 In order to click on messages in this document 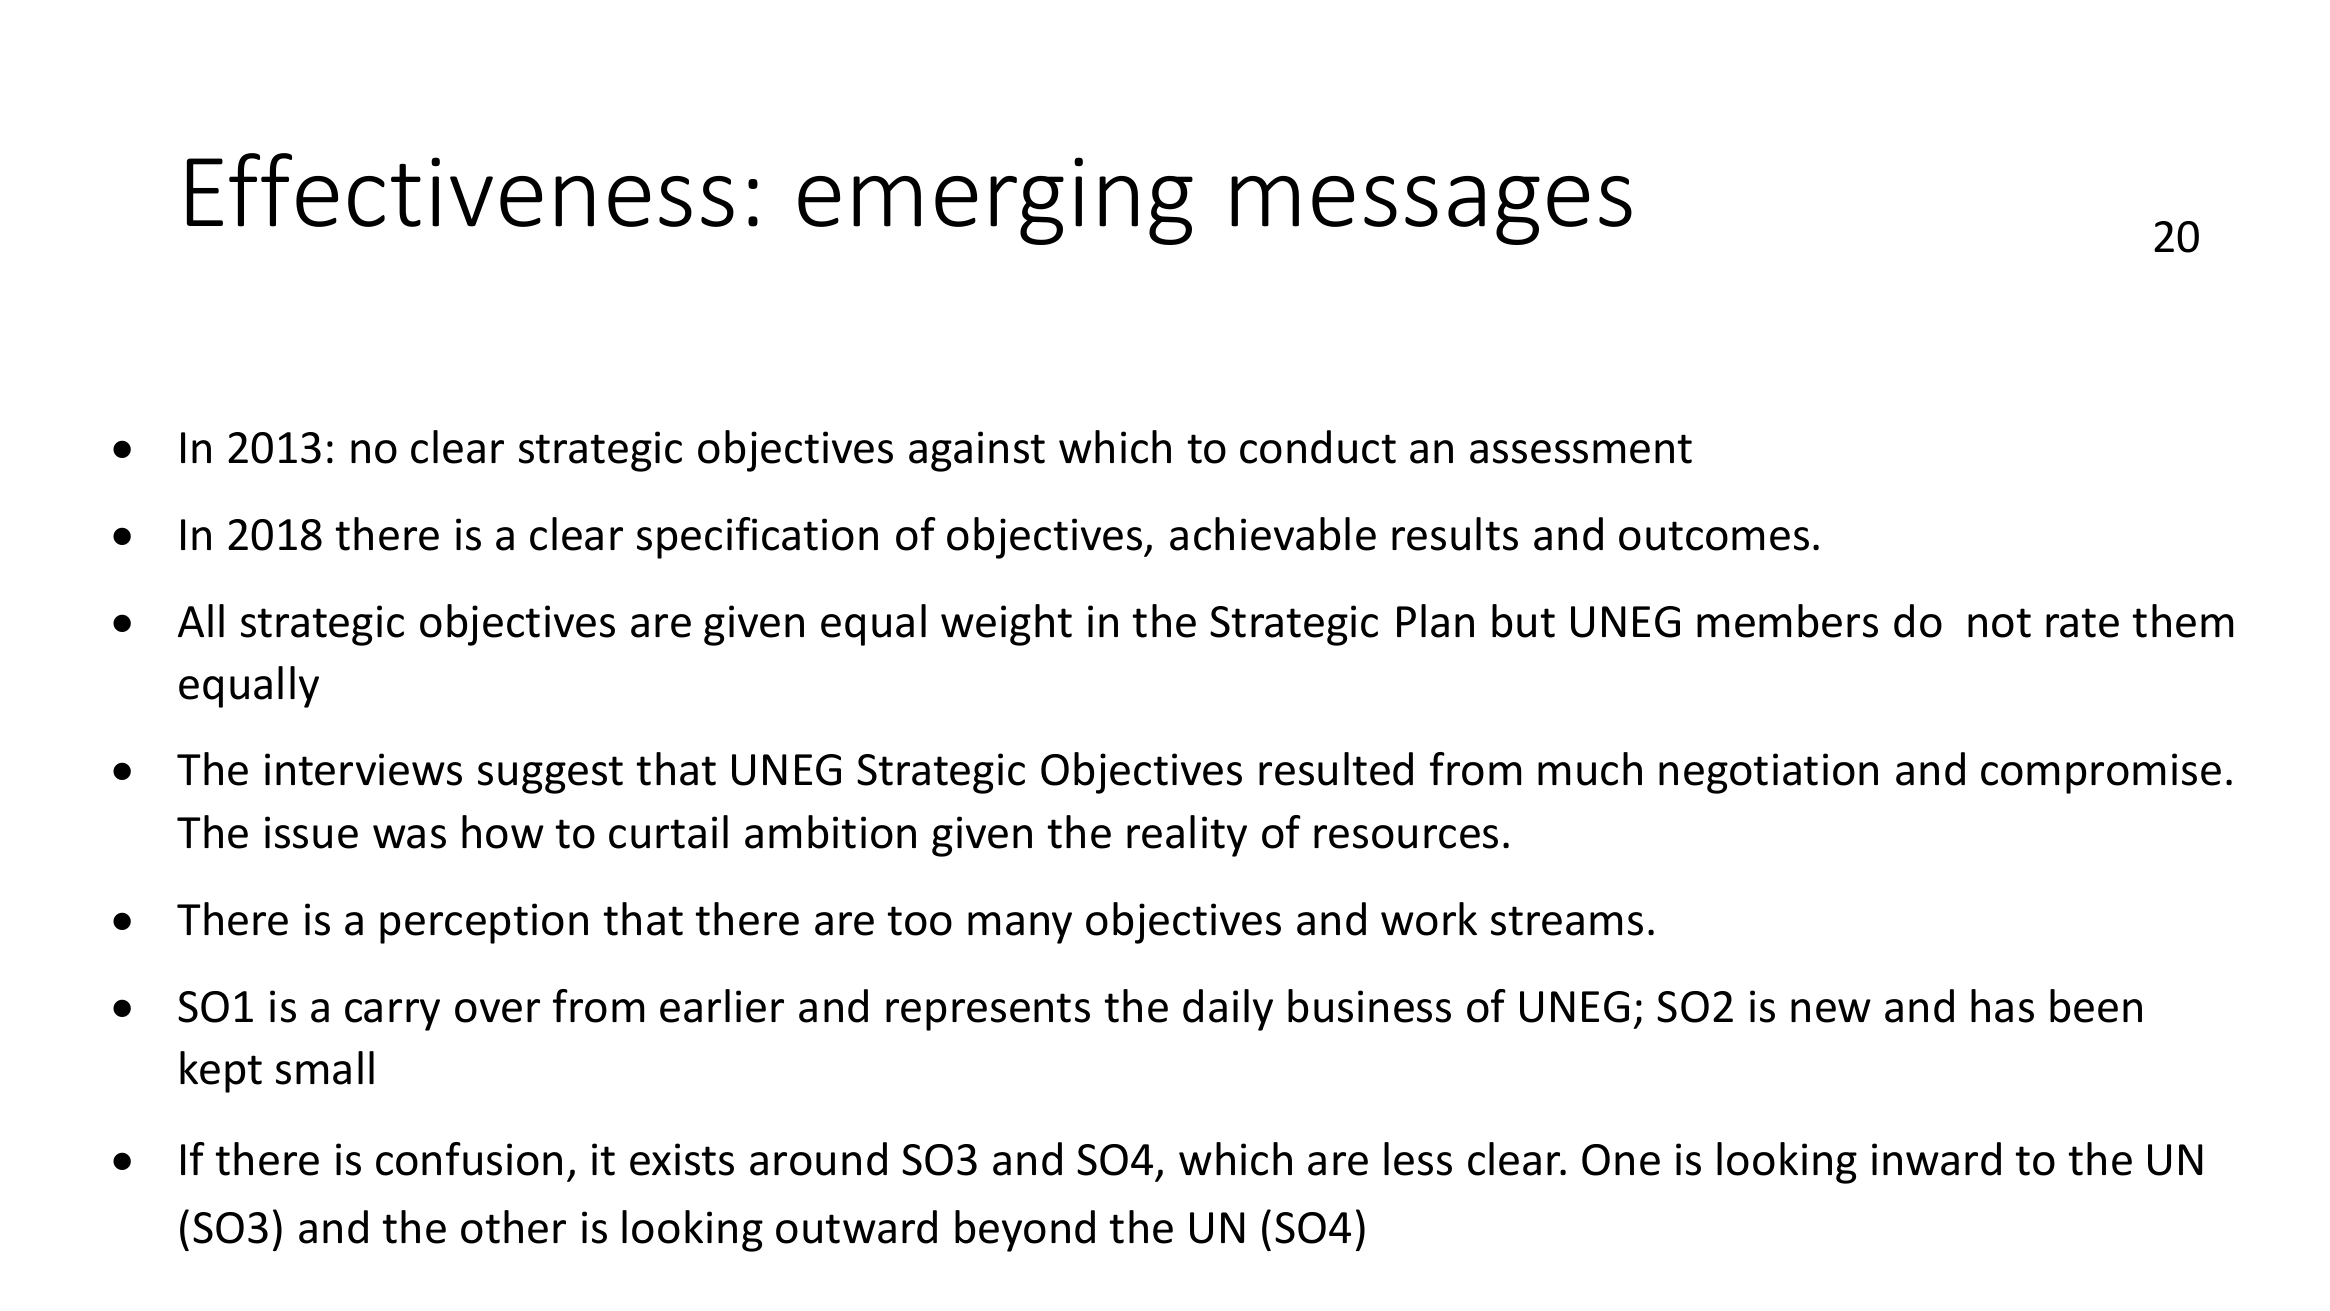, I will do `click(1431, 210)`.
